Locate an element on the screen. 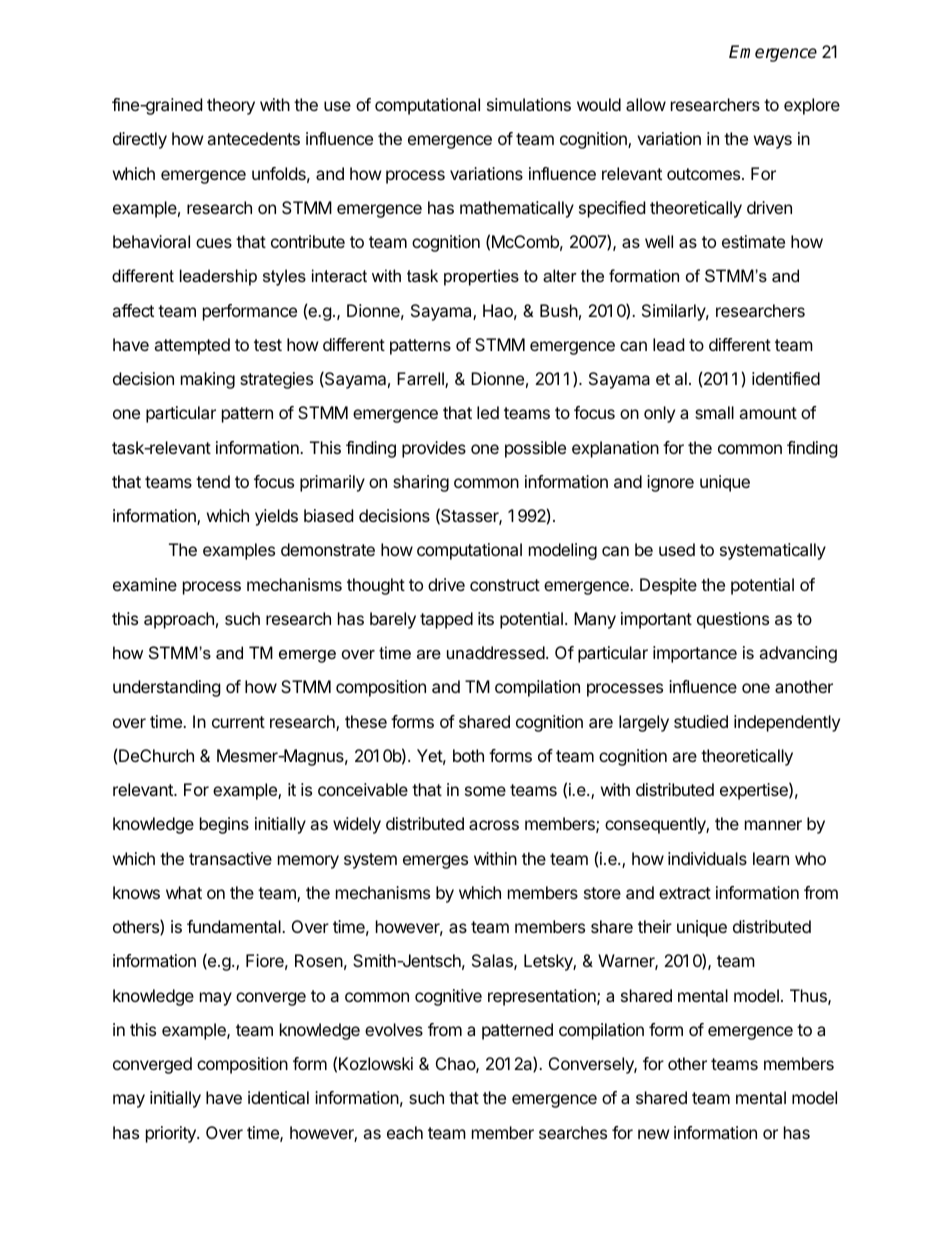 This screenshot has height=1233, width=952. priority is located at coordinates (172, 1134).
